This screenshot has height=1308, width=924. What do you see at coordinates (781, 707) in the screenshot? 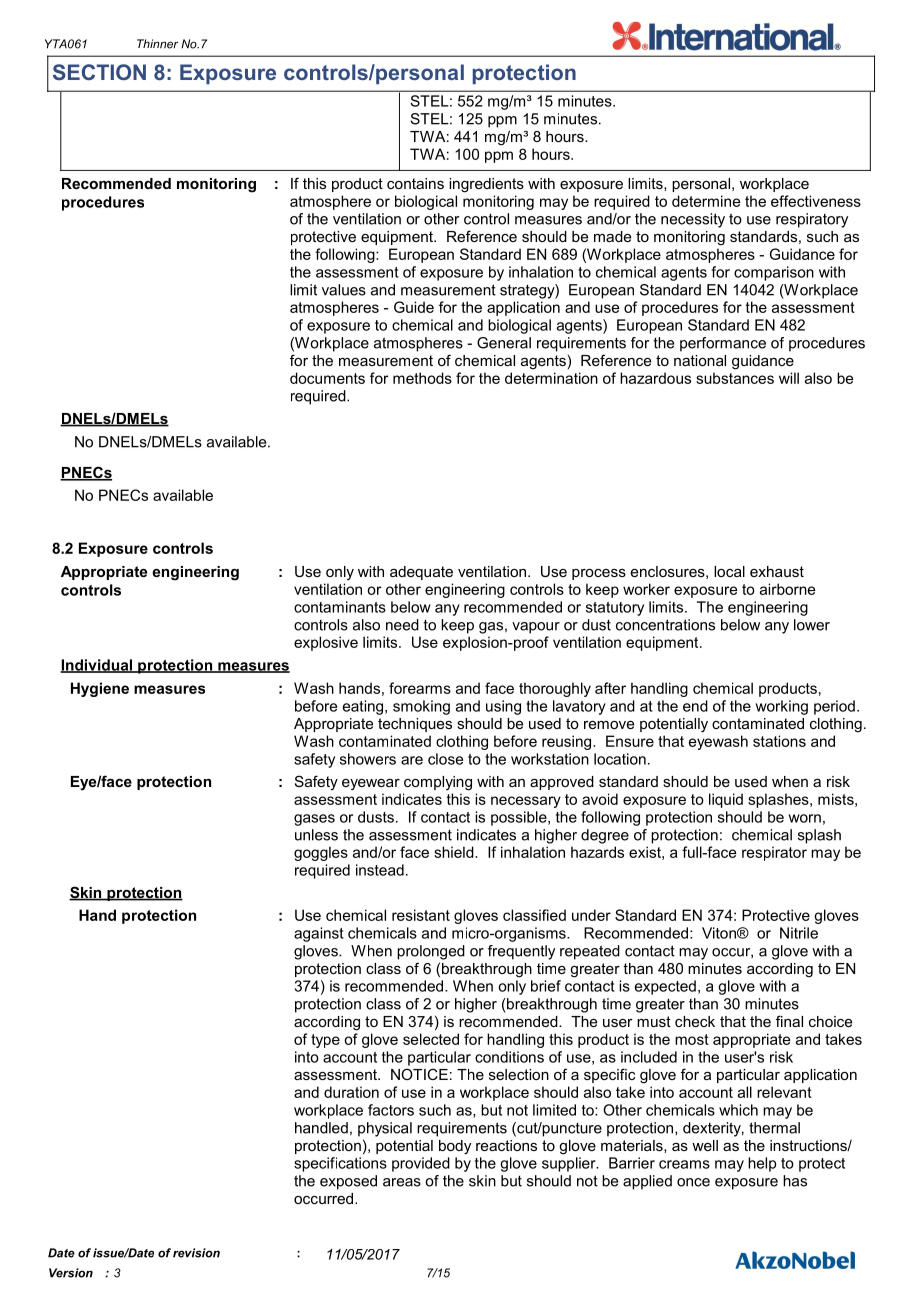
I see `working` at bounding box center [781, 707].
